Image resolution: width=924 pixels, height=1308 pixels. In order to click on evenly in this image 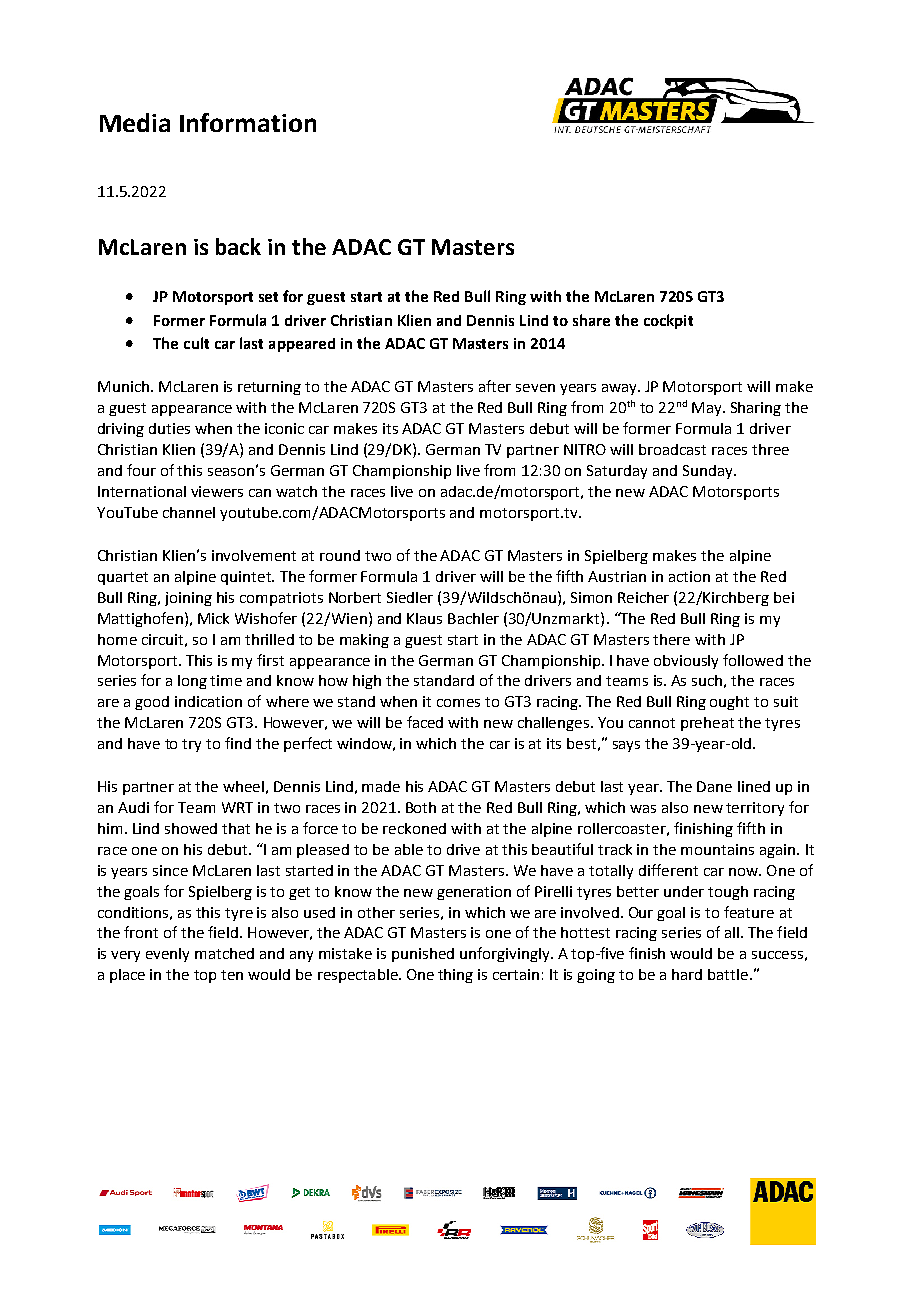, I will do `click(167, 955)`.
